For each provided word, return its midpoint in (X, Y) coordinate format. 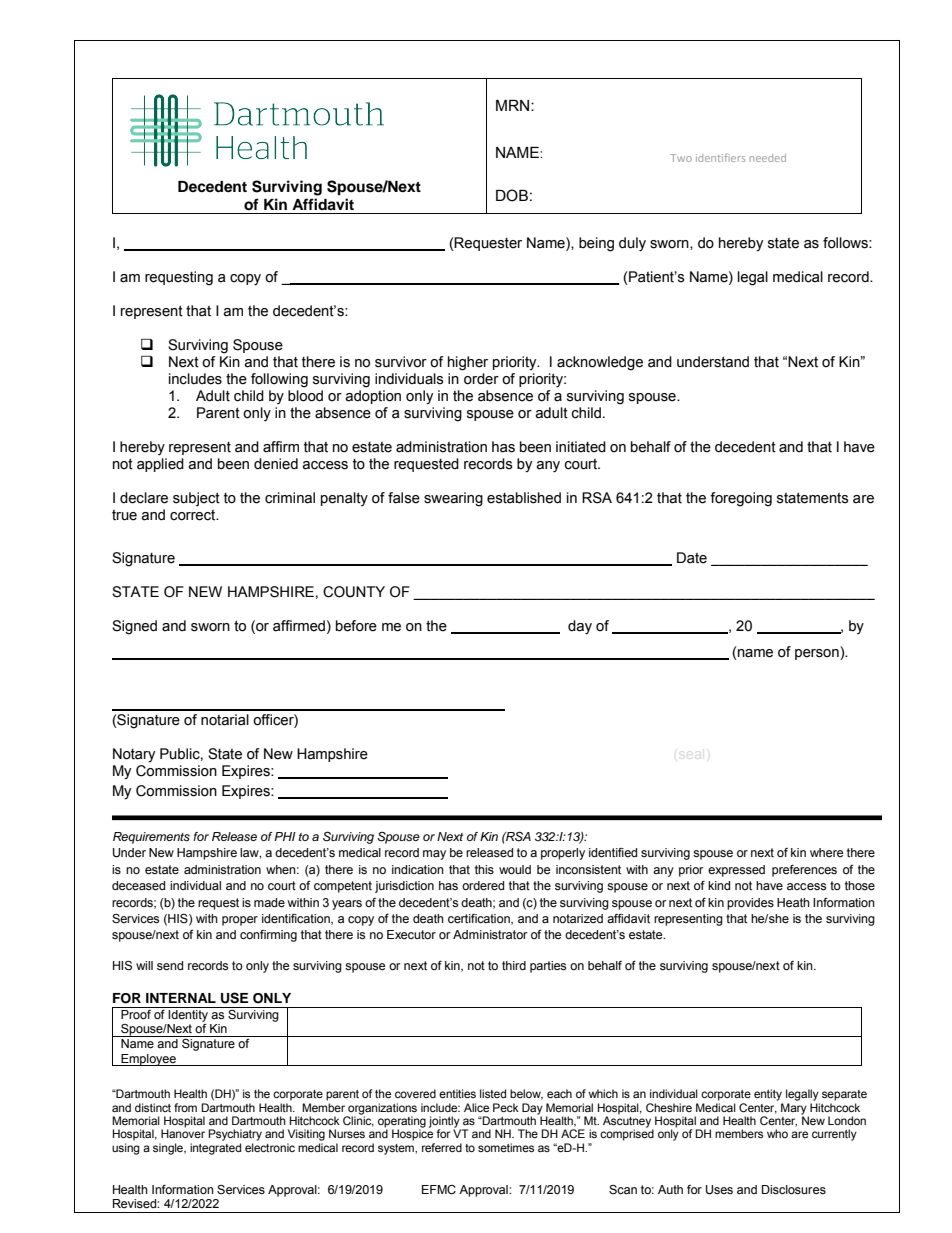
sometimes (506, 1147)
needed (768, 158)
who (777, 1133)
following (279, 380)
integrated (215, 1149)
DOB (512, 195)
